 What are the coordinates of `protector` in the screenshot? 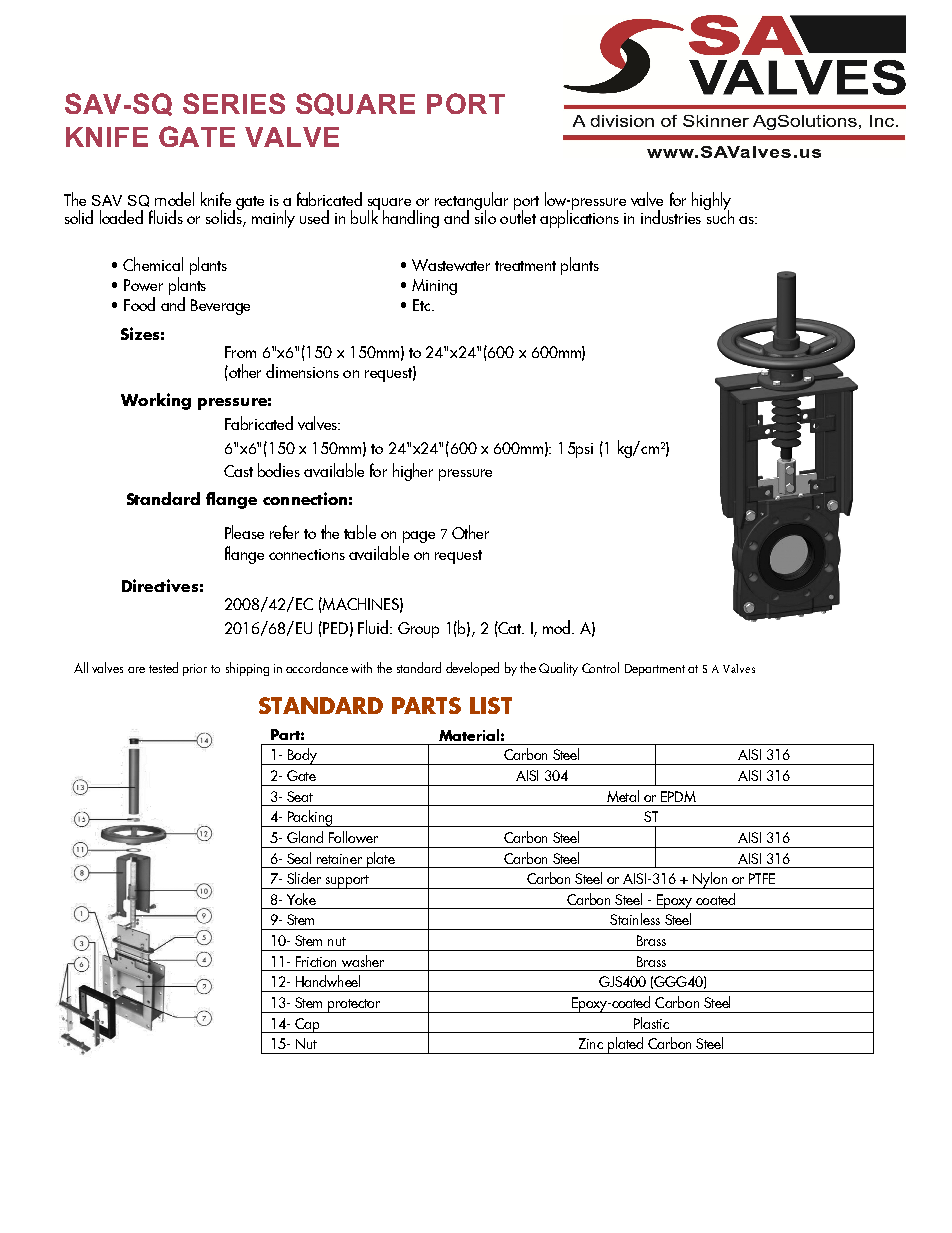 It's located at (354, 1006).
